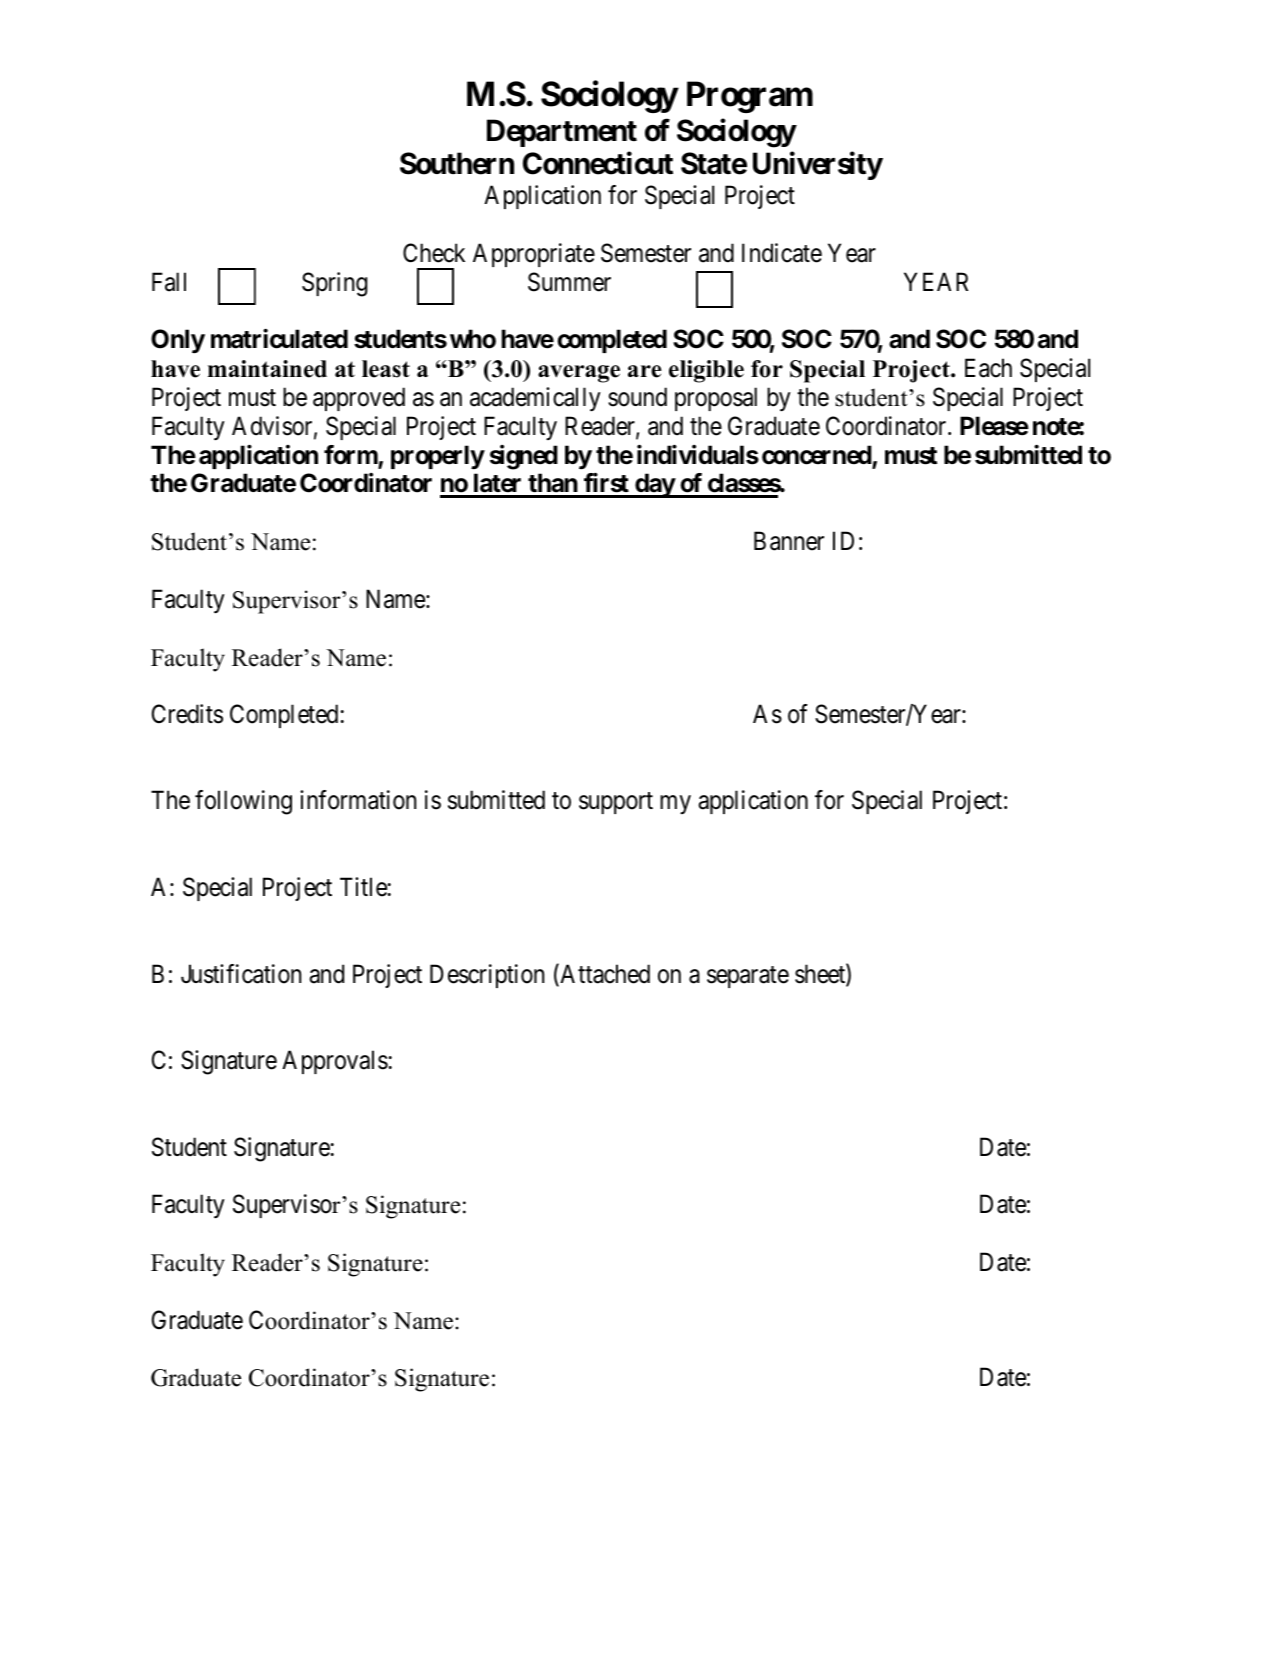 The width and height of the screenshot is (1279, 1655). Describe the element at coordinates (457, 163) in the screenshot. I see `Southern` at that location.
